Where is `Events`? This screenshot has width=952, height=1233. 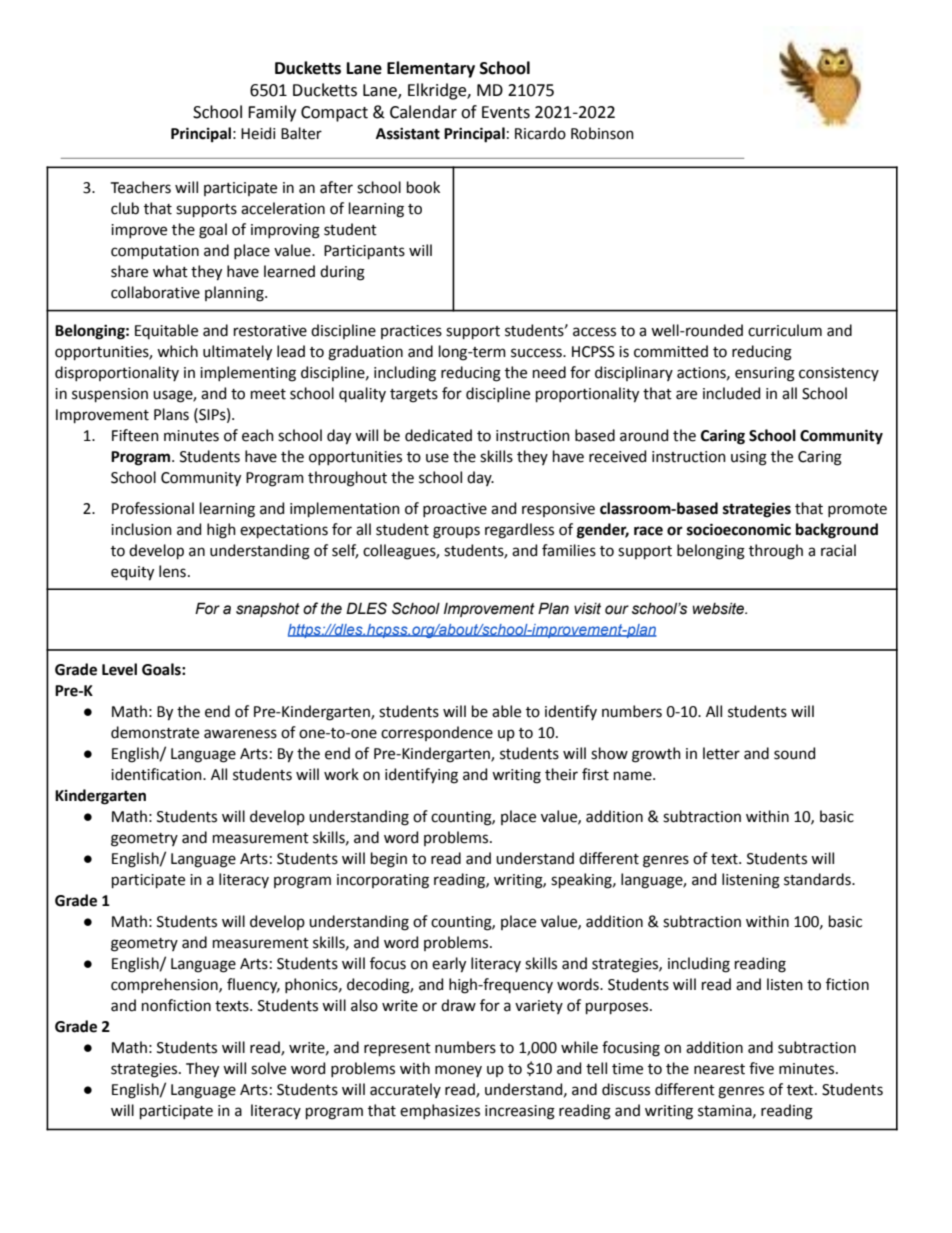 Events is located at coordinates (506, 112).
